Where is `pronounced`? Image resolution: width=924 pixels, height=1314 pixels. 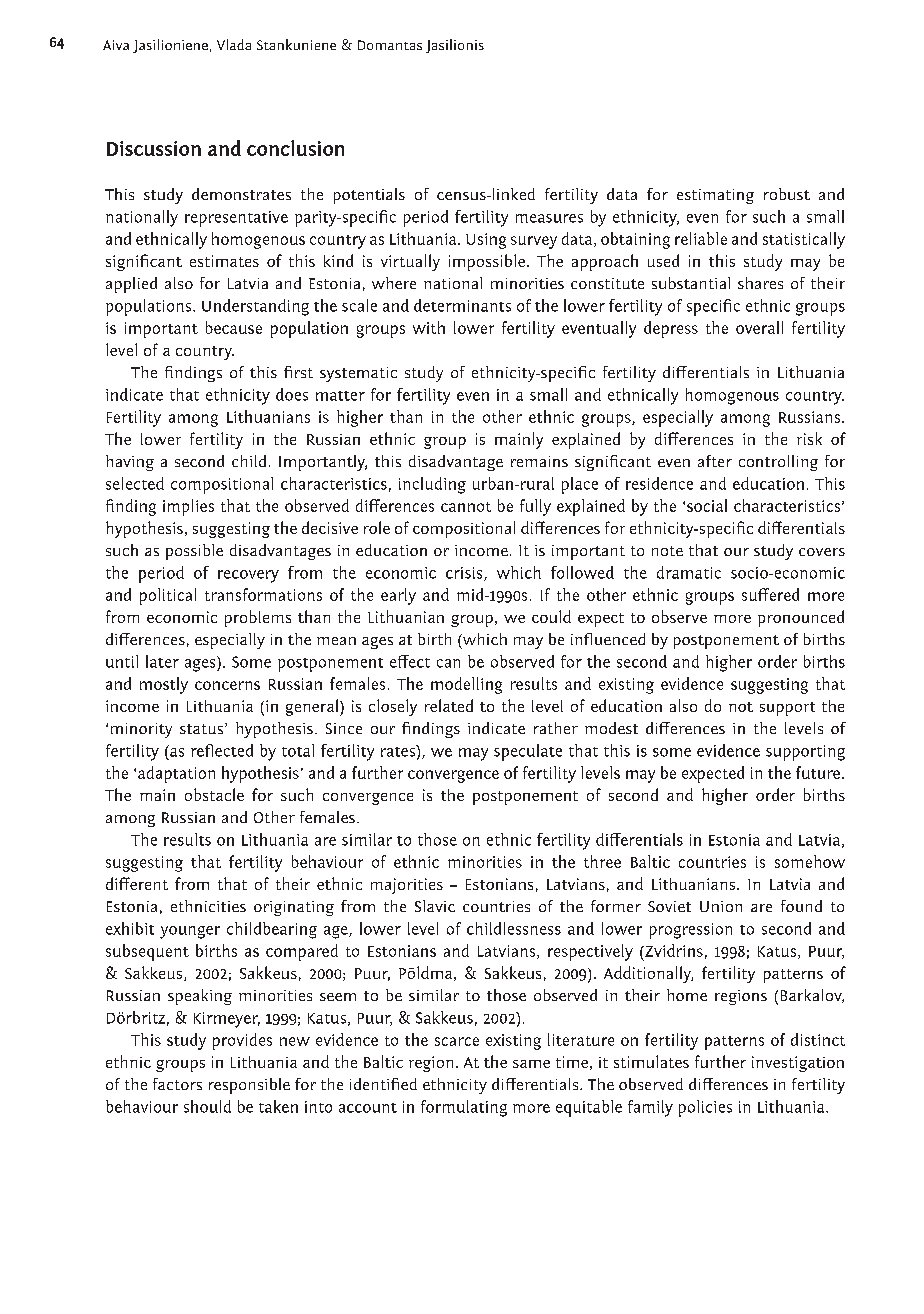 pronounced is located at coordinates (801, 618).
